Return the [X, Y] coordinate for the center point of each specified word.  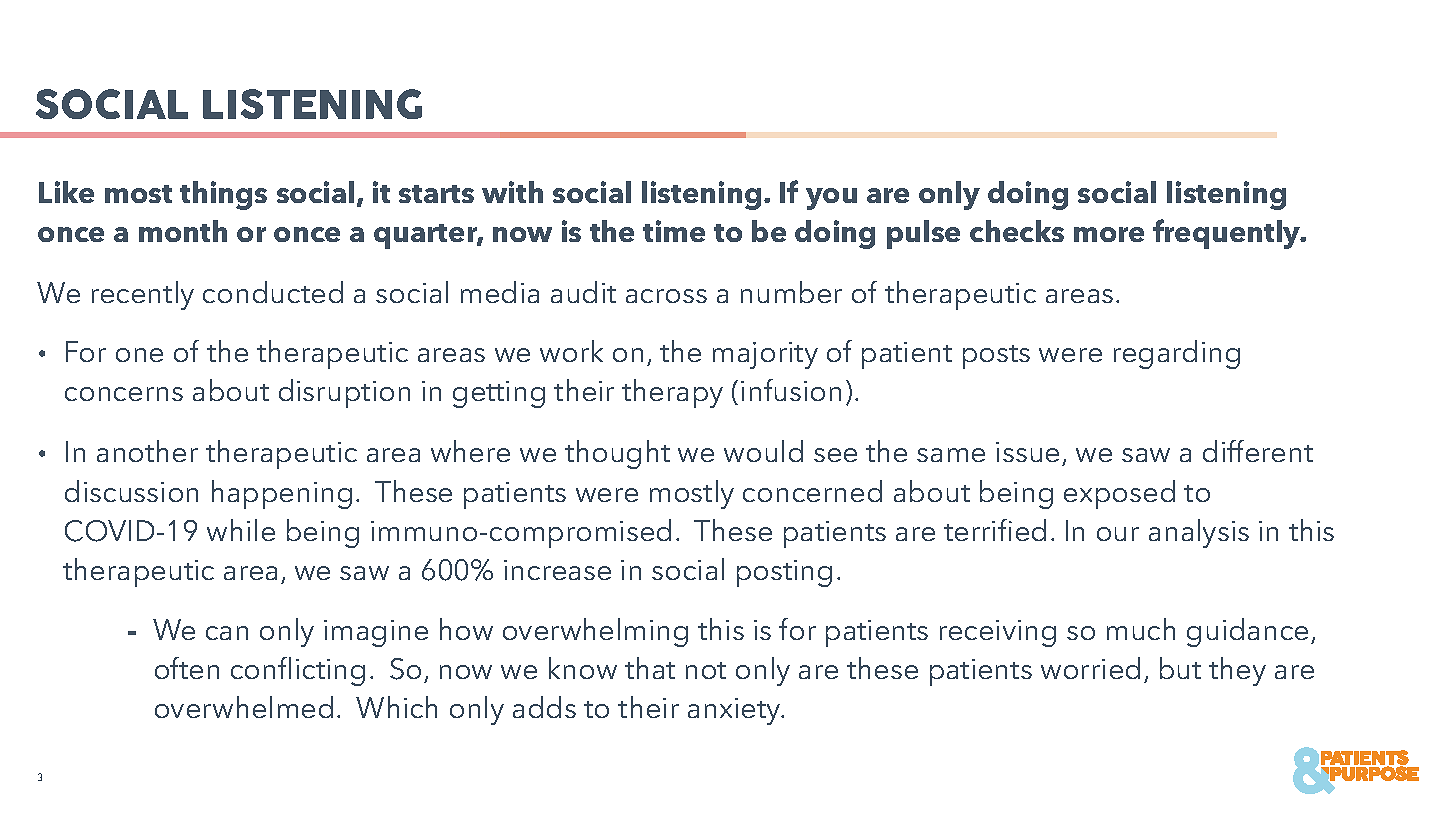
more [1109, 234]
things [223, 195]
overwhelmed [244, 707]
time [674, 231]
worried [1090, 668]
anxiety [735, 711]
